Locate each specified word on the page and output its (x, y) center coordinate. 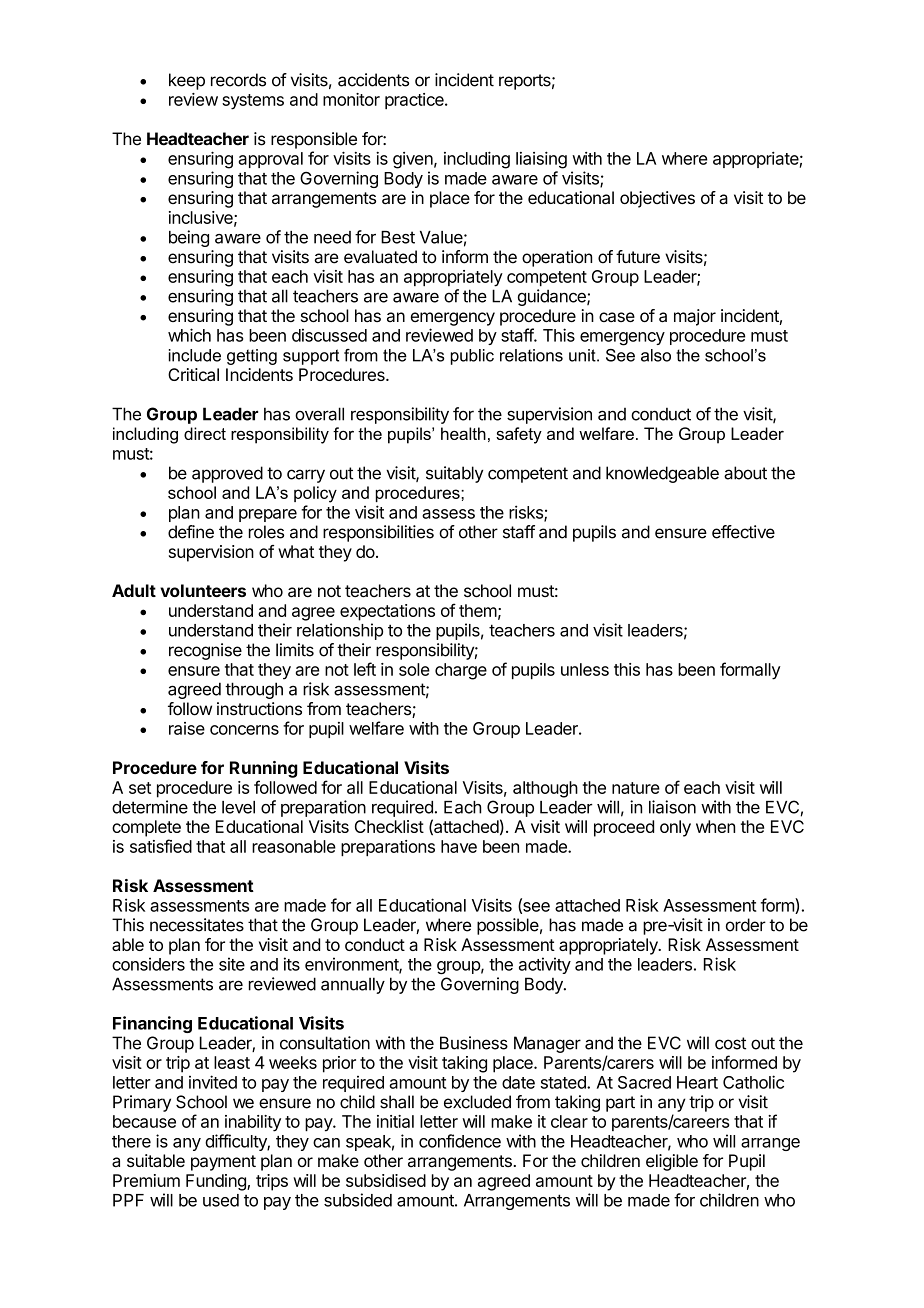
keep (187, 81)
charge (461, 671)
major (695, 317)
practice (415, 101)
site (232, 964)
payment (223, 1163)
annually (353, 985)
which (189, 335)
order (746, 925)
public (472, 357)
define (191, 532)
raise (187, 728)
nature (636, 788)
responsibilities (378, 533)
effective (743, 532)
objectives (657, 199)
